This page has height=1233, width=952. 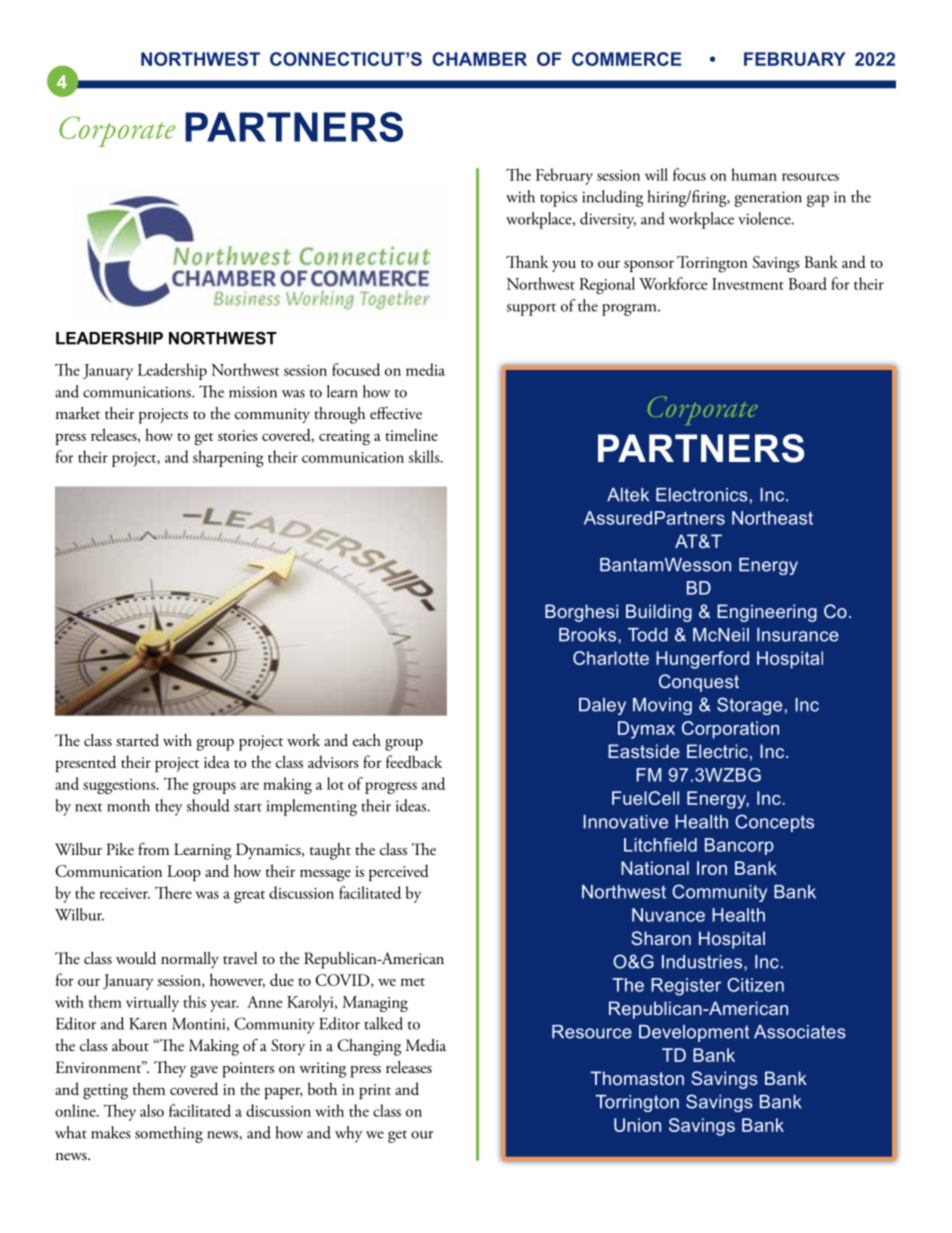 What do you see at coordinates (531, 309) in the page?
I see `support` at bounding box center [531, 309].
